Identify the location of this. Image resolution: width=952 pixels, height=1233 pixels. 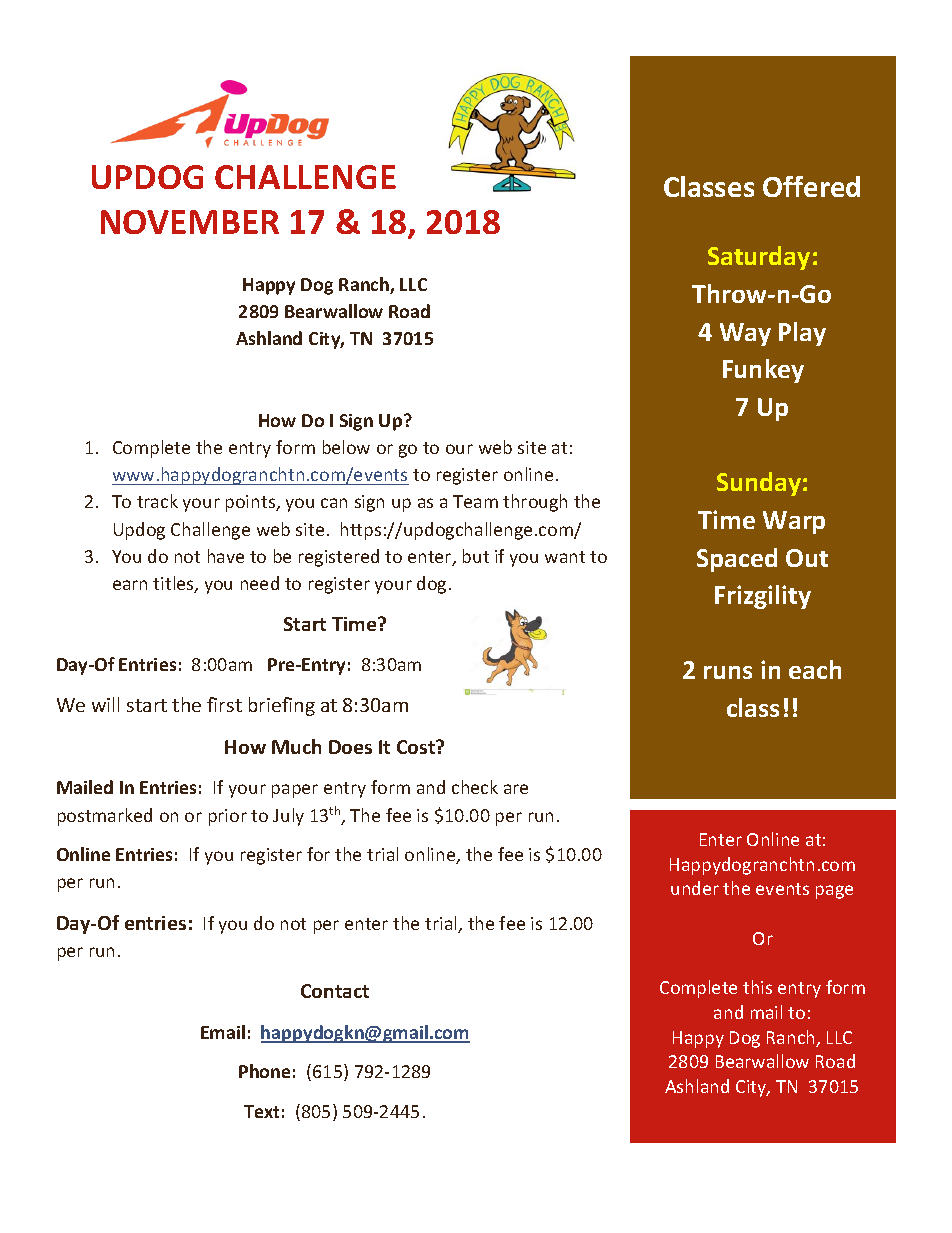
(757, 987).
